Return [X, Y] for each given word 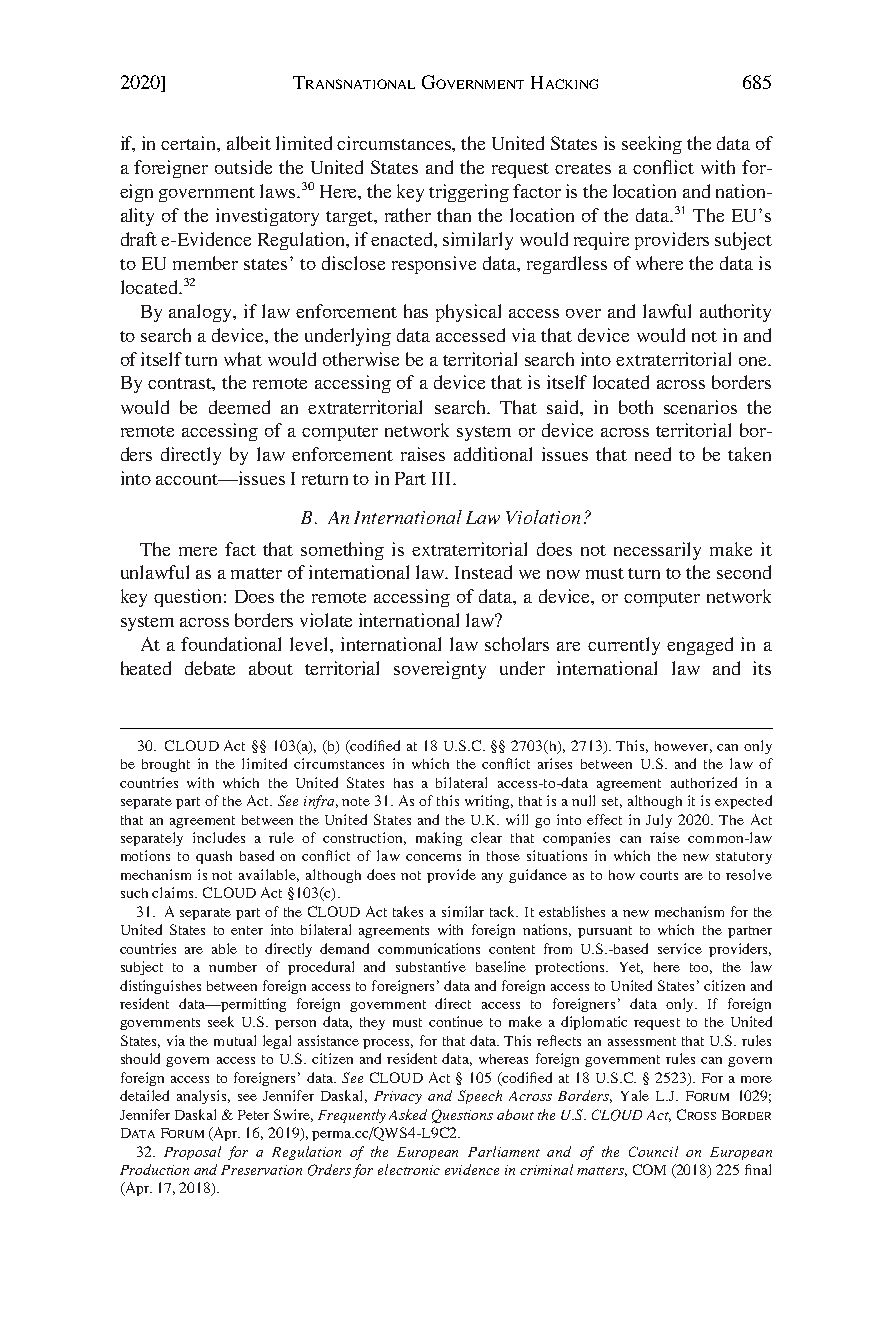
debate [210, 668]
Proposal [192, 1153]
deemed [239, 407]
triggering [469, 193]
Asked [408, 1114]
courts [659, 875]
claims [174, 892]
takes [408, 911]
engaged [700, 646]
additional [493, 454]
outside [243, 167]
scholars [517, 644]
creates [583, 168]
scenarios [700, 407]
